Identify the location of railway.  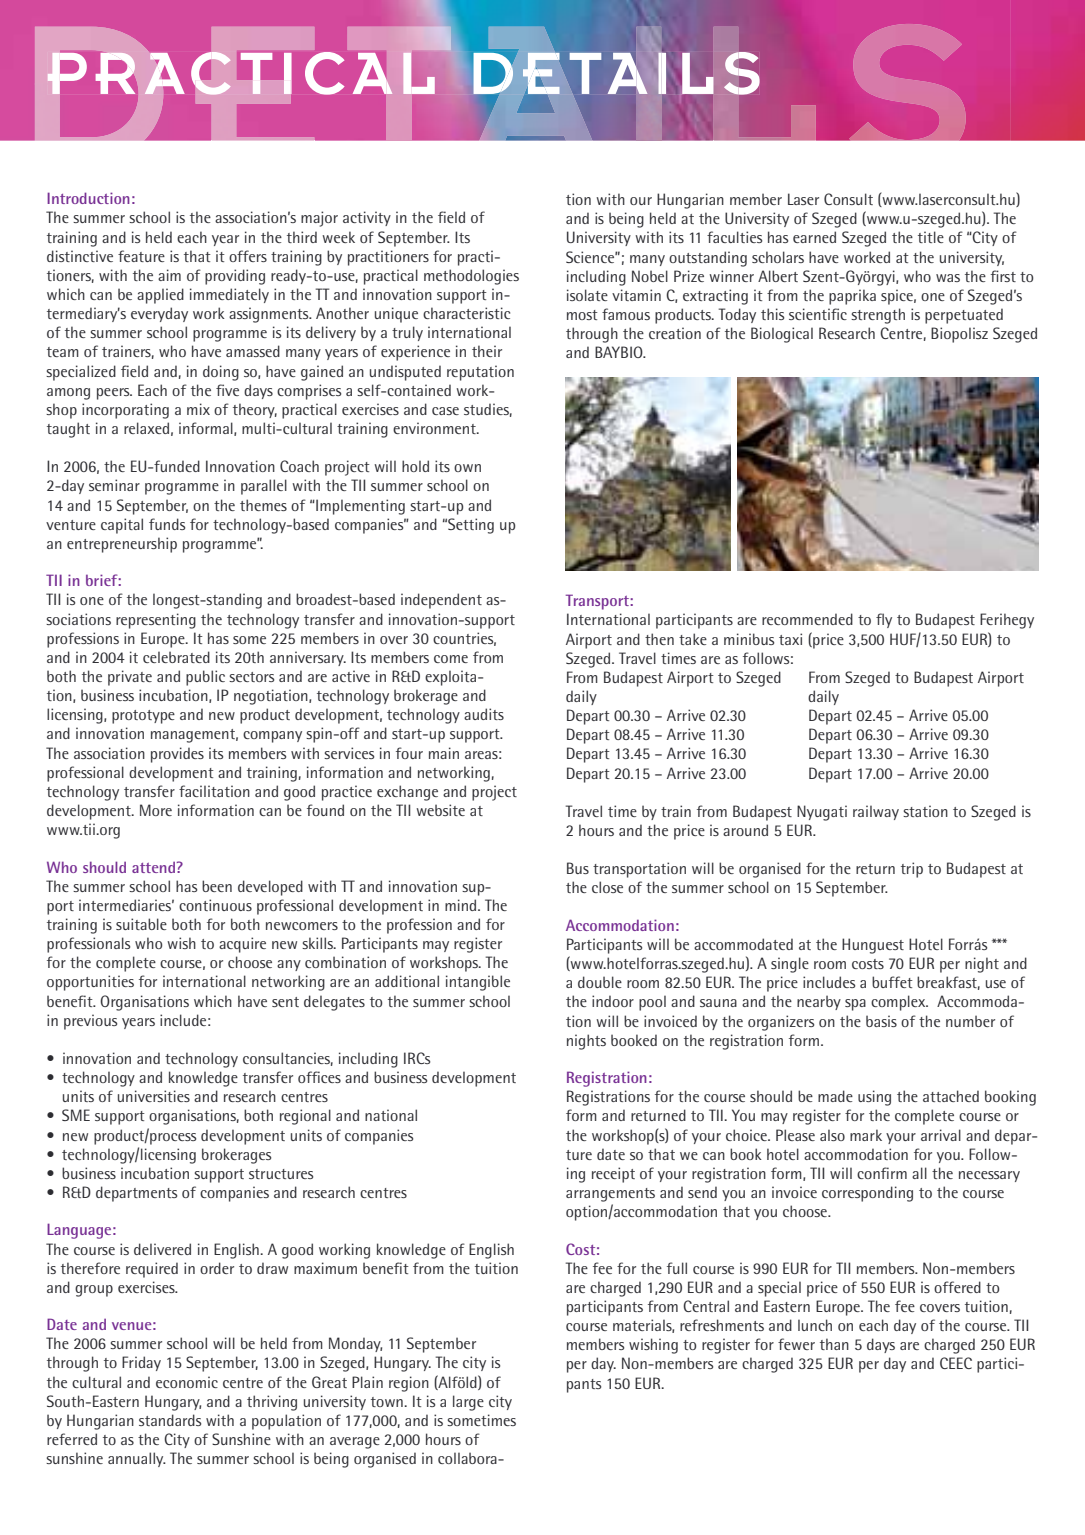
(876, 812).
